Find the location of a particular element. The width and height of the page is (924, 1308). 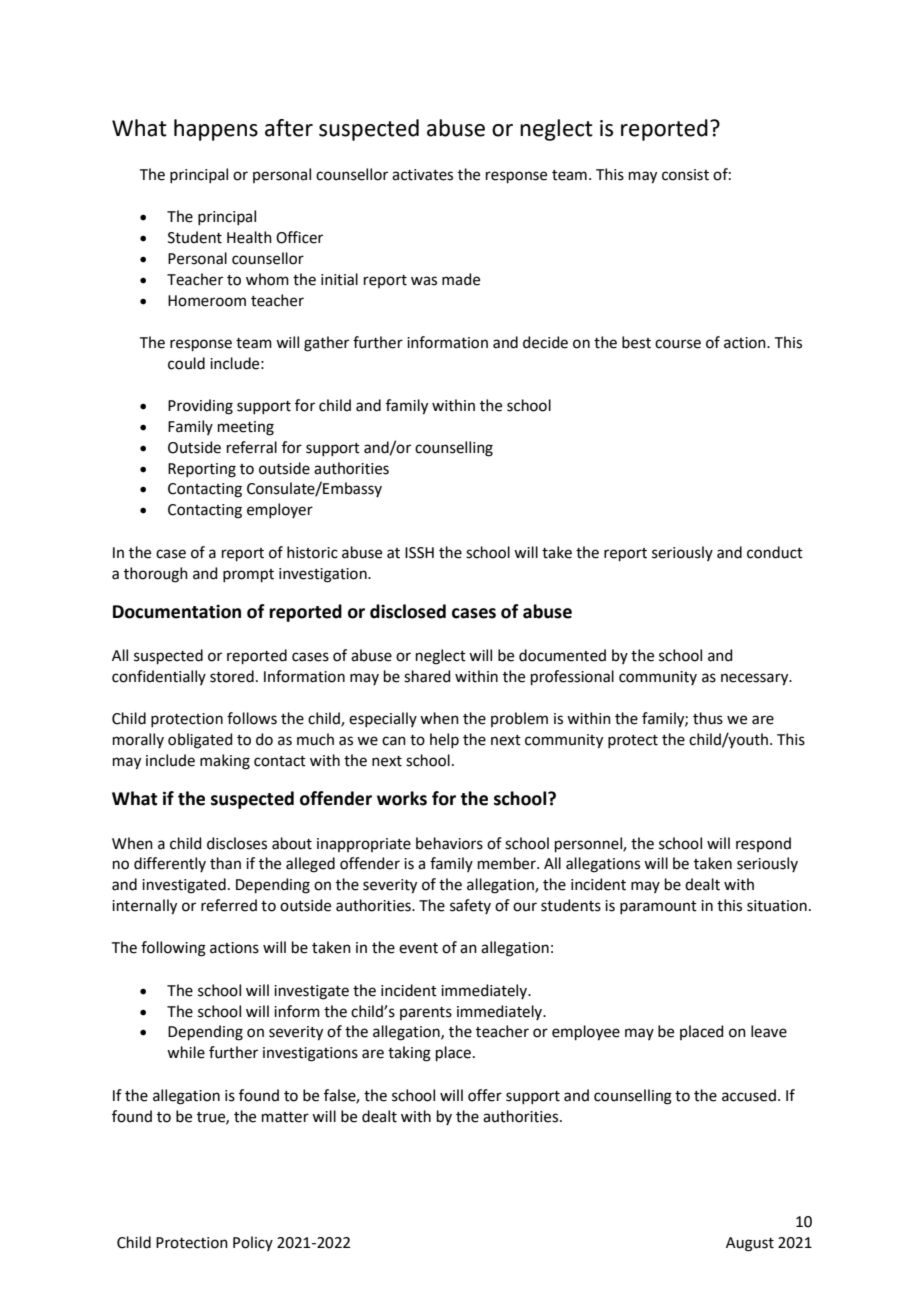

employer is located at coordinates (280, 510).
